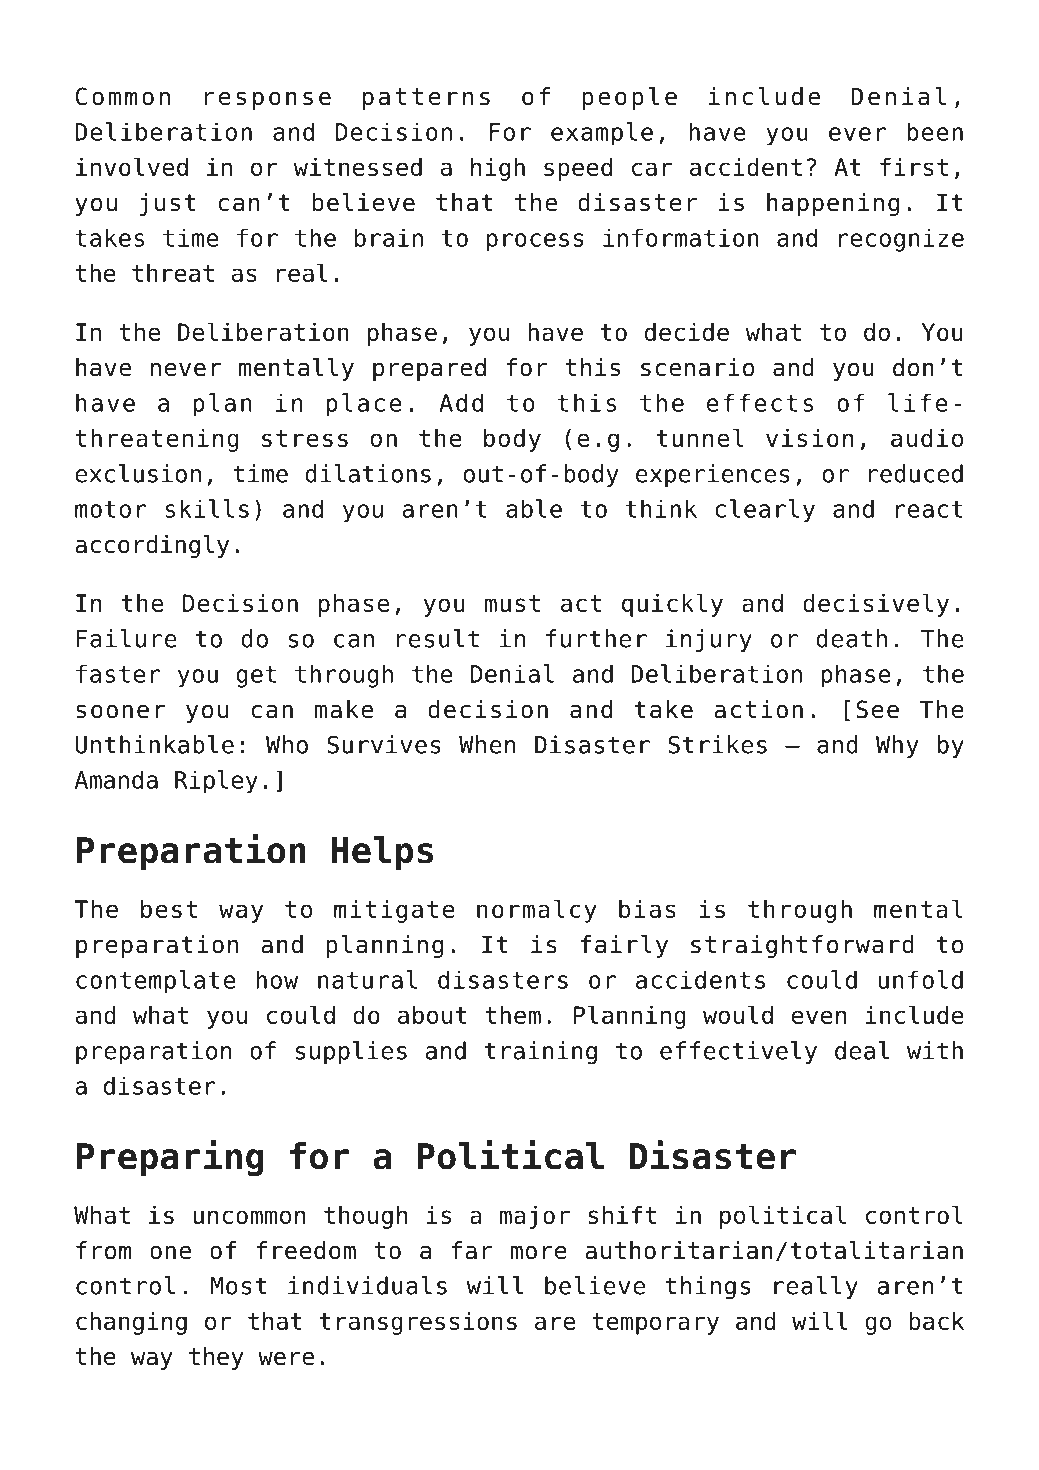 The height and width of the image is (1470, 1039). What do you see at coordinates (914, 167) in the image?
I see `first` at bounding box center [914, 167].
